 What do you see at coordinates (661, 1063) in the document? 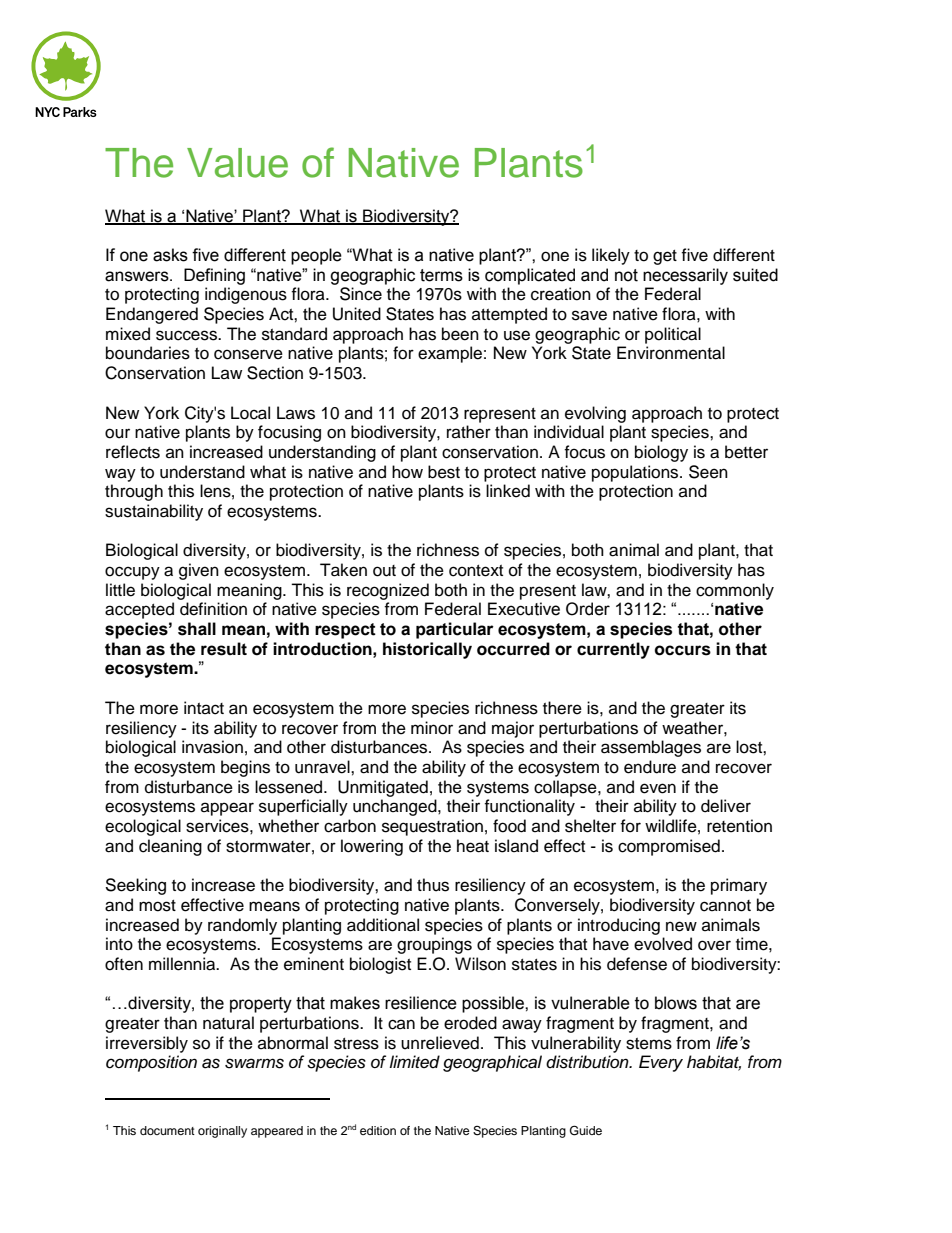
I see `Every` at bounding box center [661, 1063].
